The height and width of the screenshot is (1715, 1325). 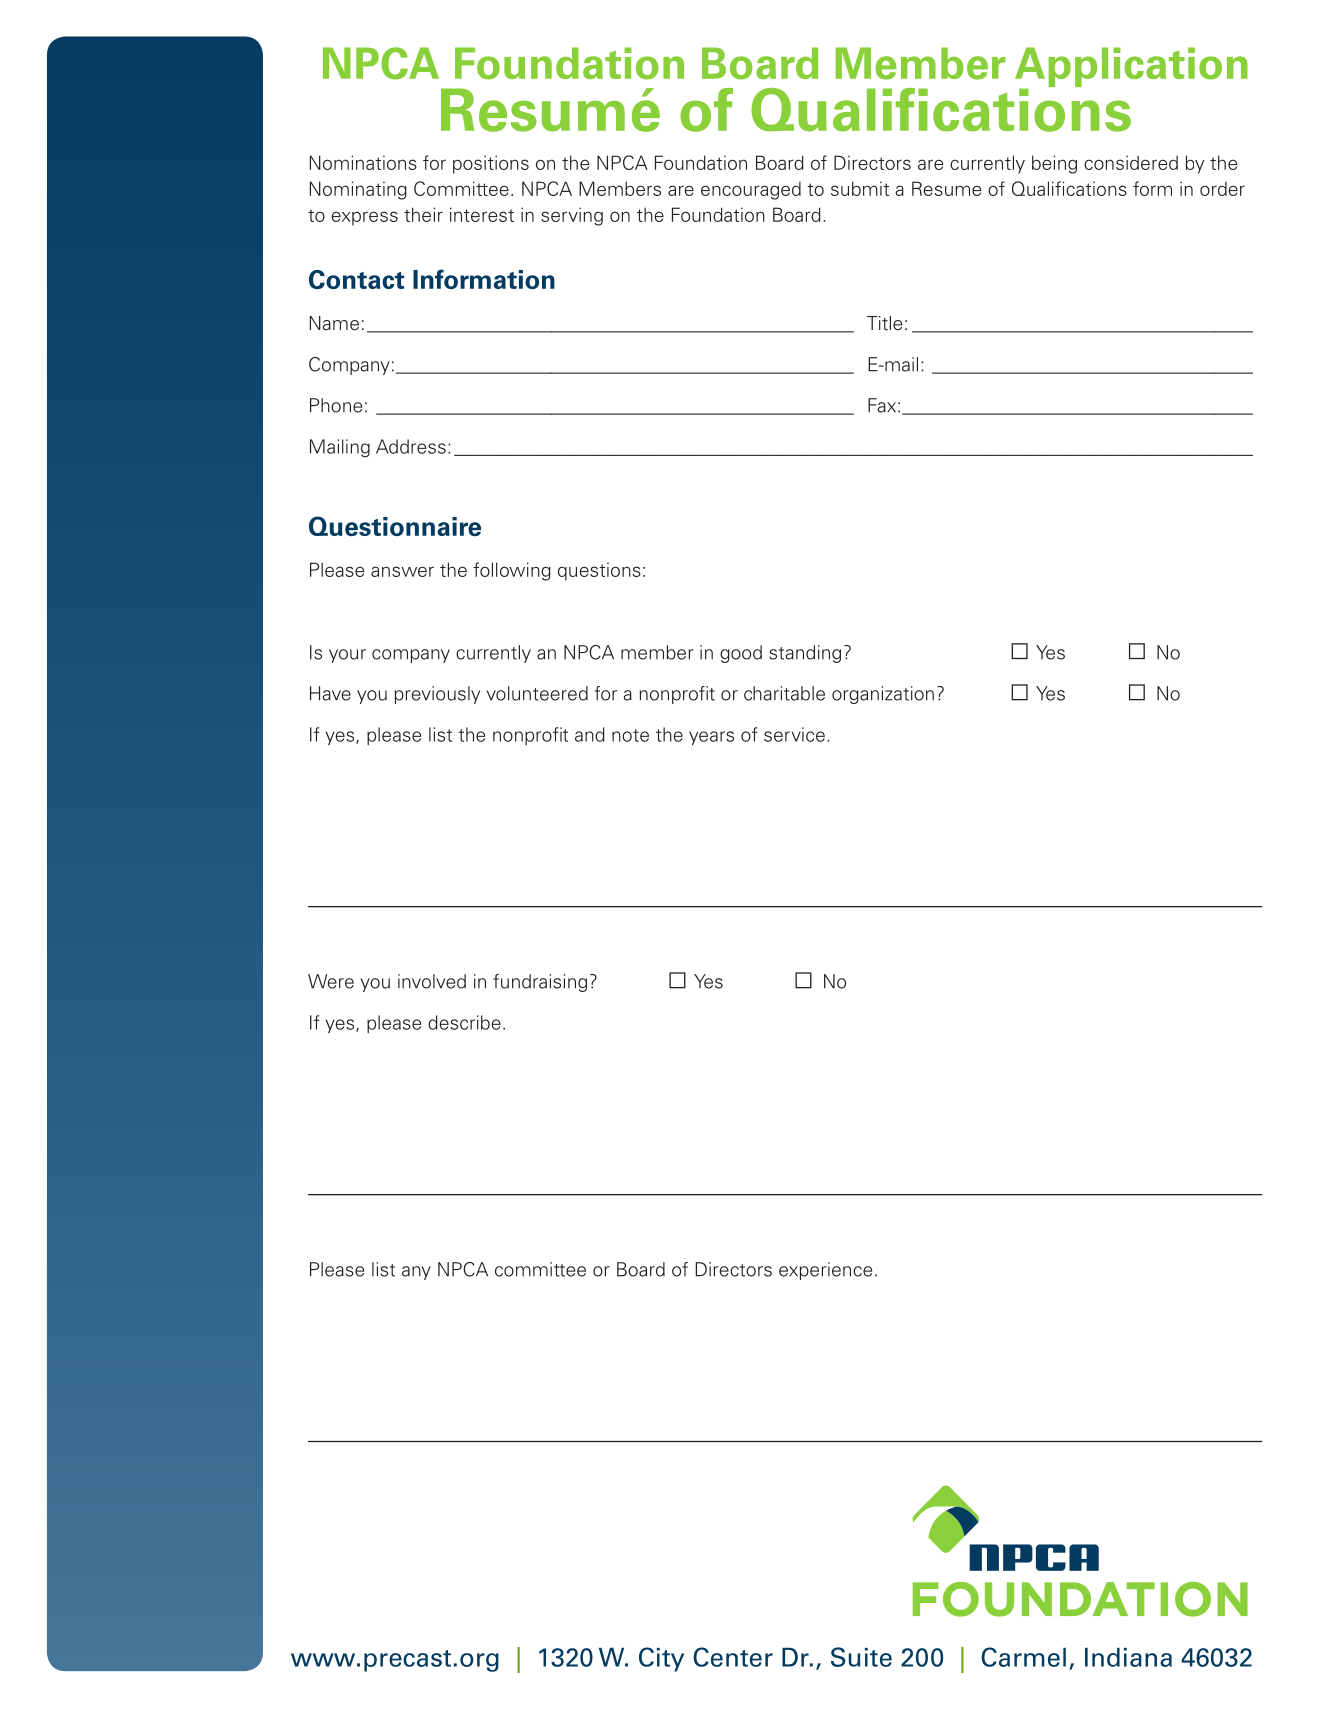 I want to click on positions, so click(x=491, y=164).
